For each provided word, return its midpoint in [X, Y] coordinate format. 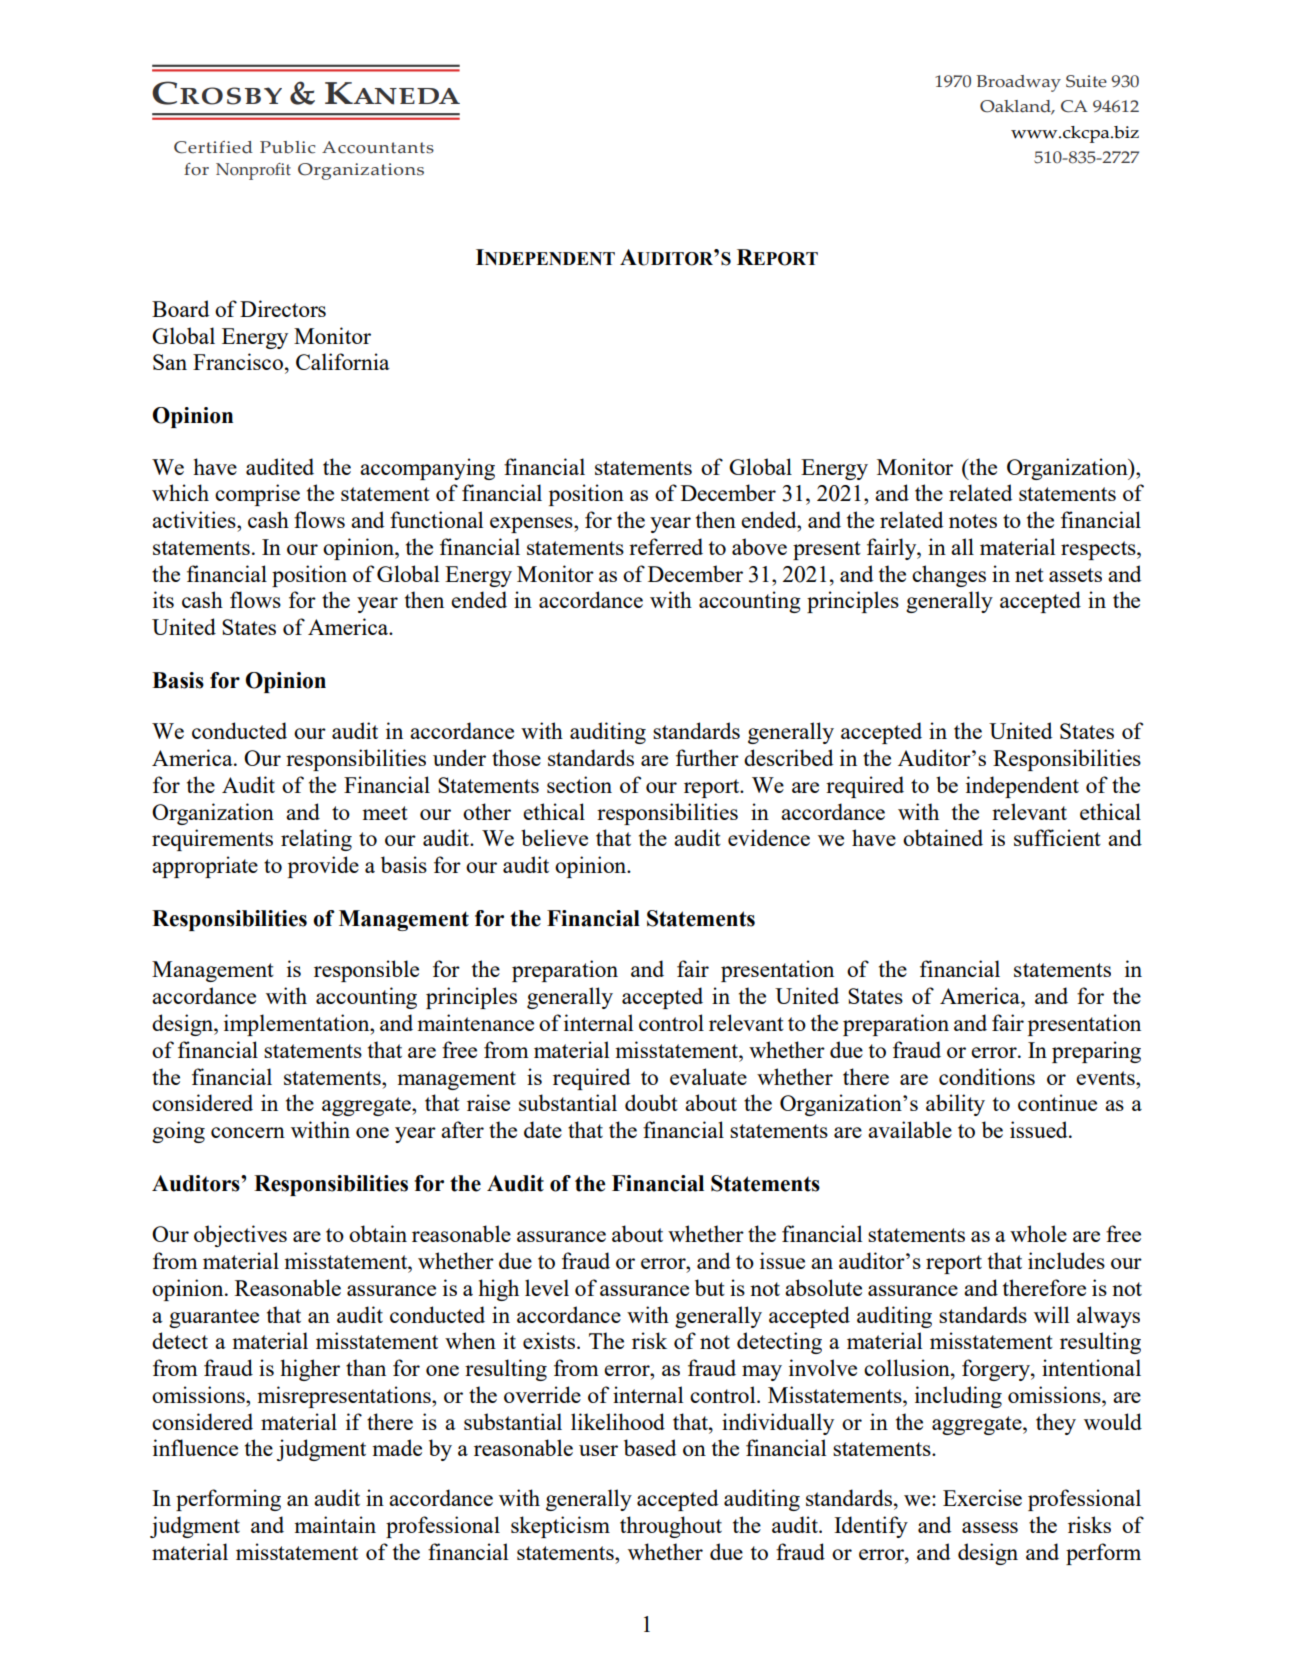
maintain [335, 1524]
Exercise [982, 1497]
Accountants [378, 147]
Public [287, 147]
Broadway [1018, 83]
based [650, 1447]
